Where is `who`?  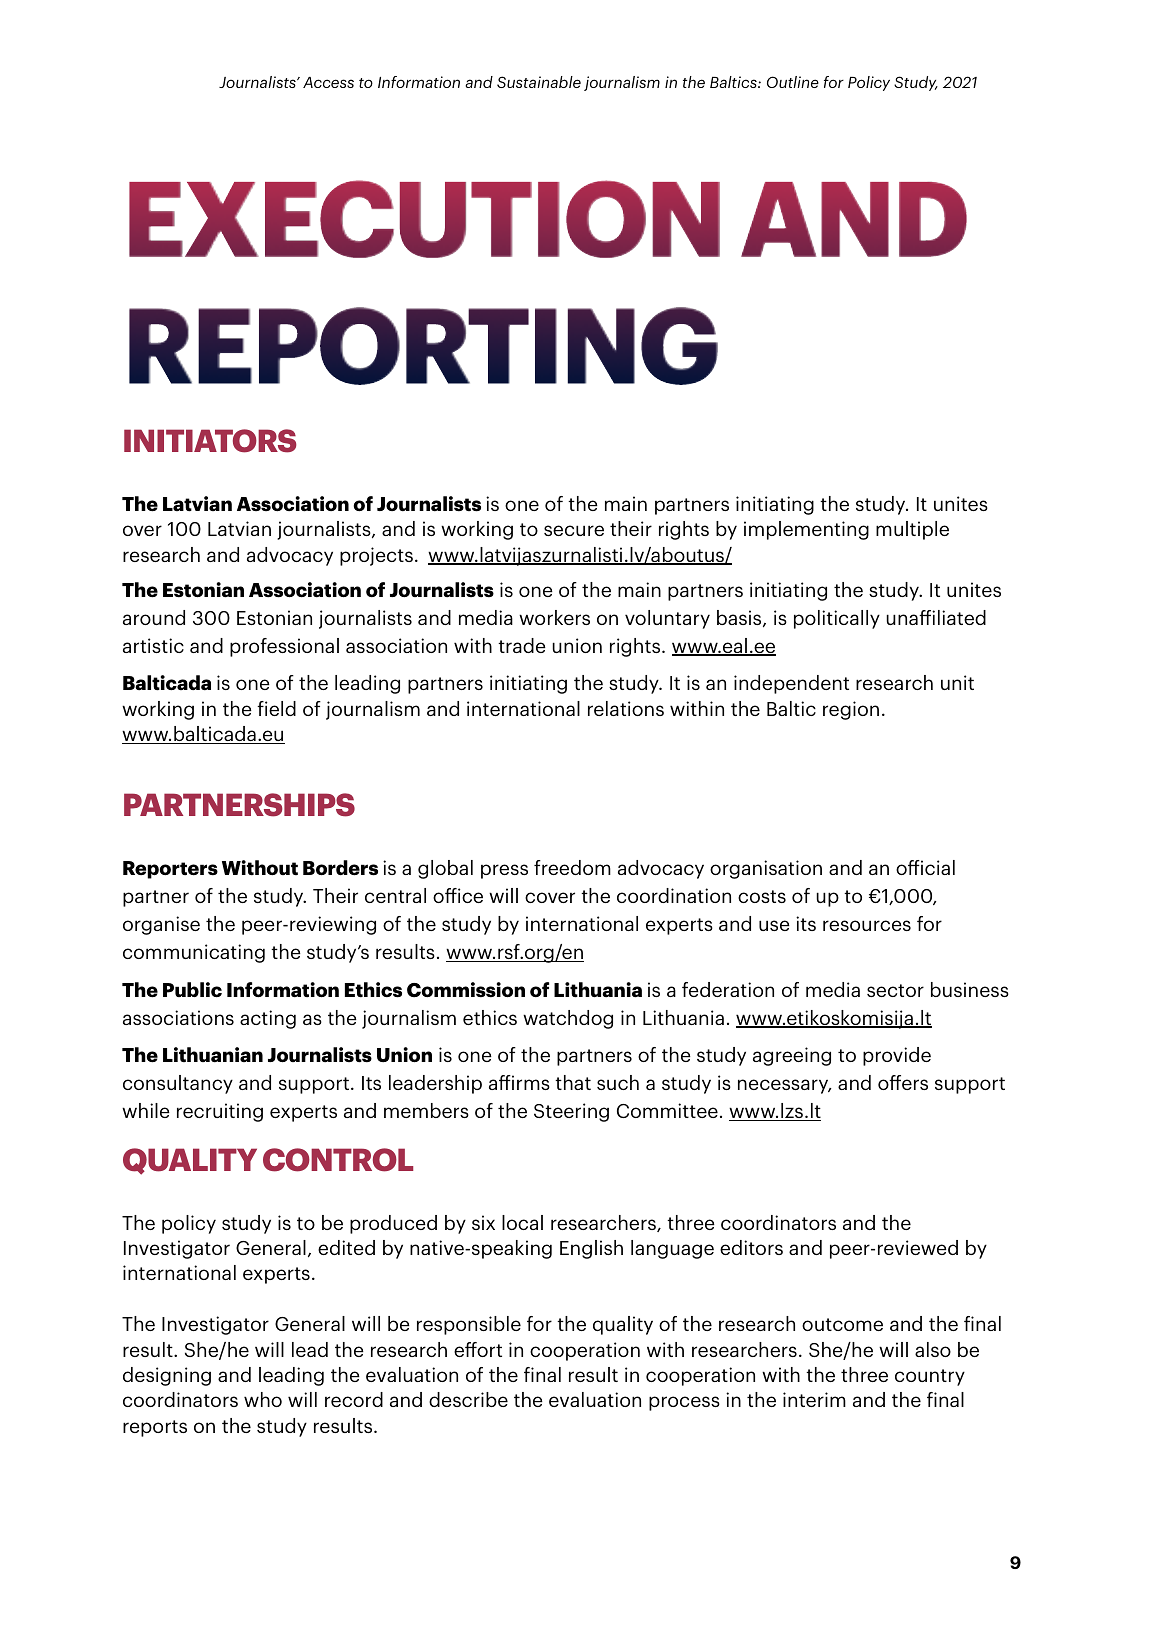 who is located at coordinates (263, 1399).
